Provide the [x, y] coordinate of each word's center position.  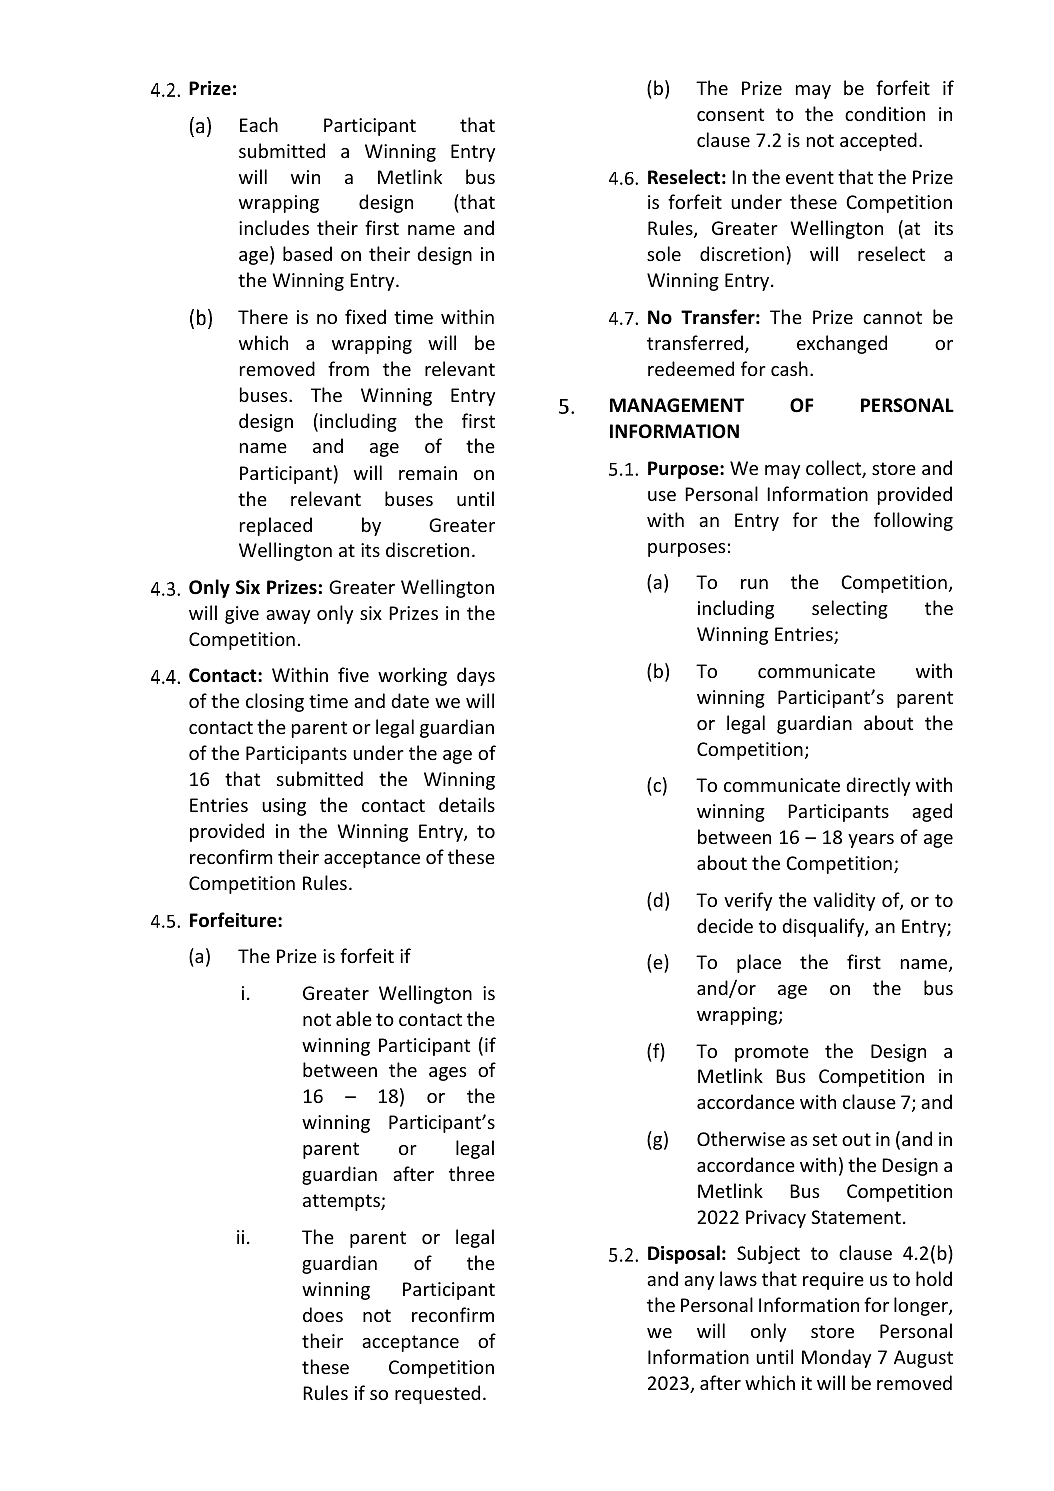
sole [664, 253]
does [323, 1314]
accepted [878, 141]
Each [259, 124]
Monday [836, 1358]
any [699, 1283]
